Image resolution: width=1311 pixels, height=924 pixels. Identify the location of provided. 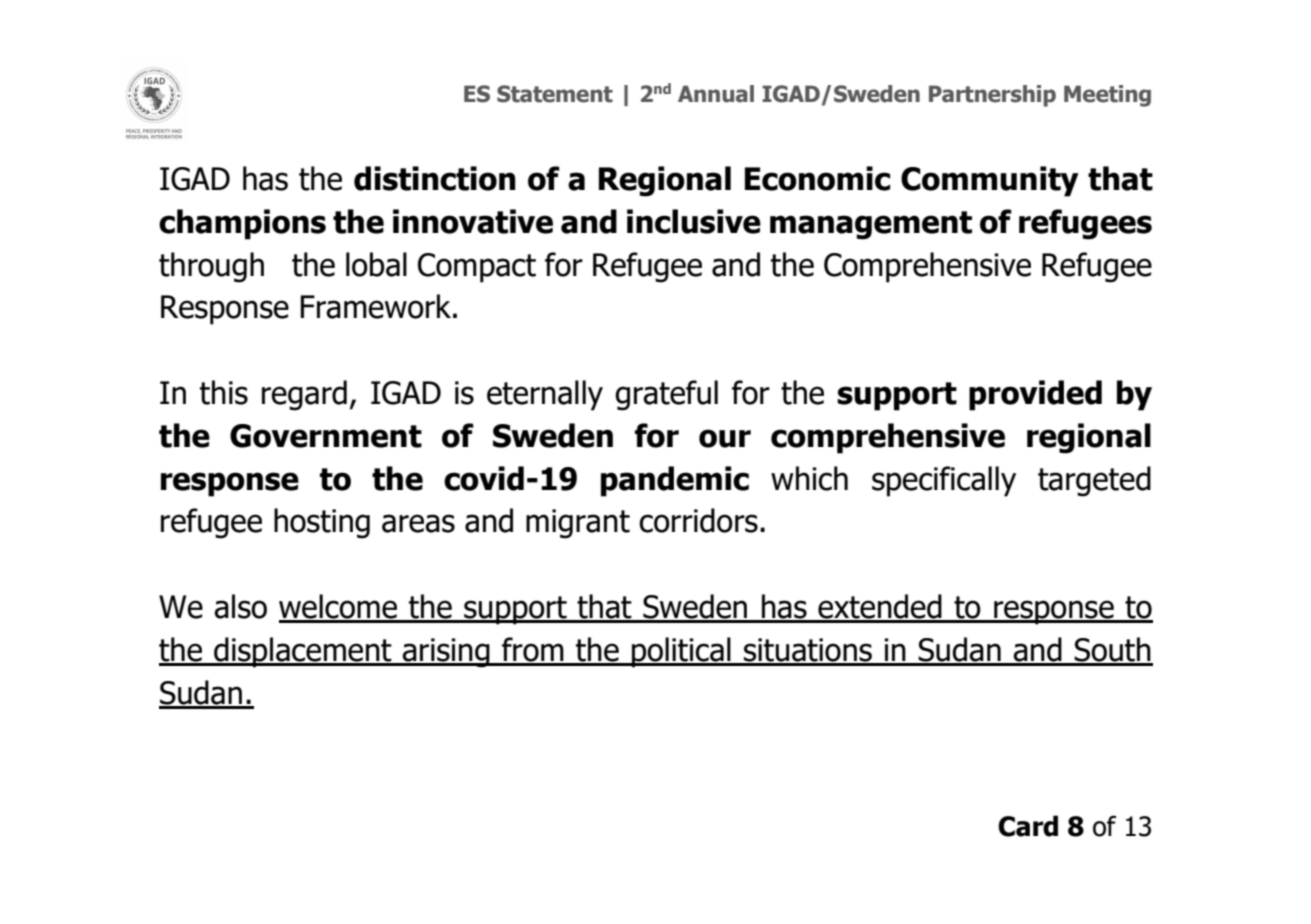
(1035, 395).
